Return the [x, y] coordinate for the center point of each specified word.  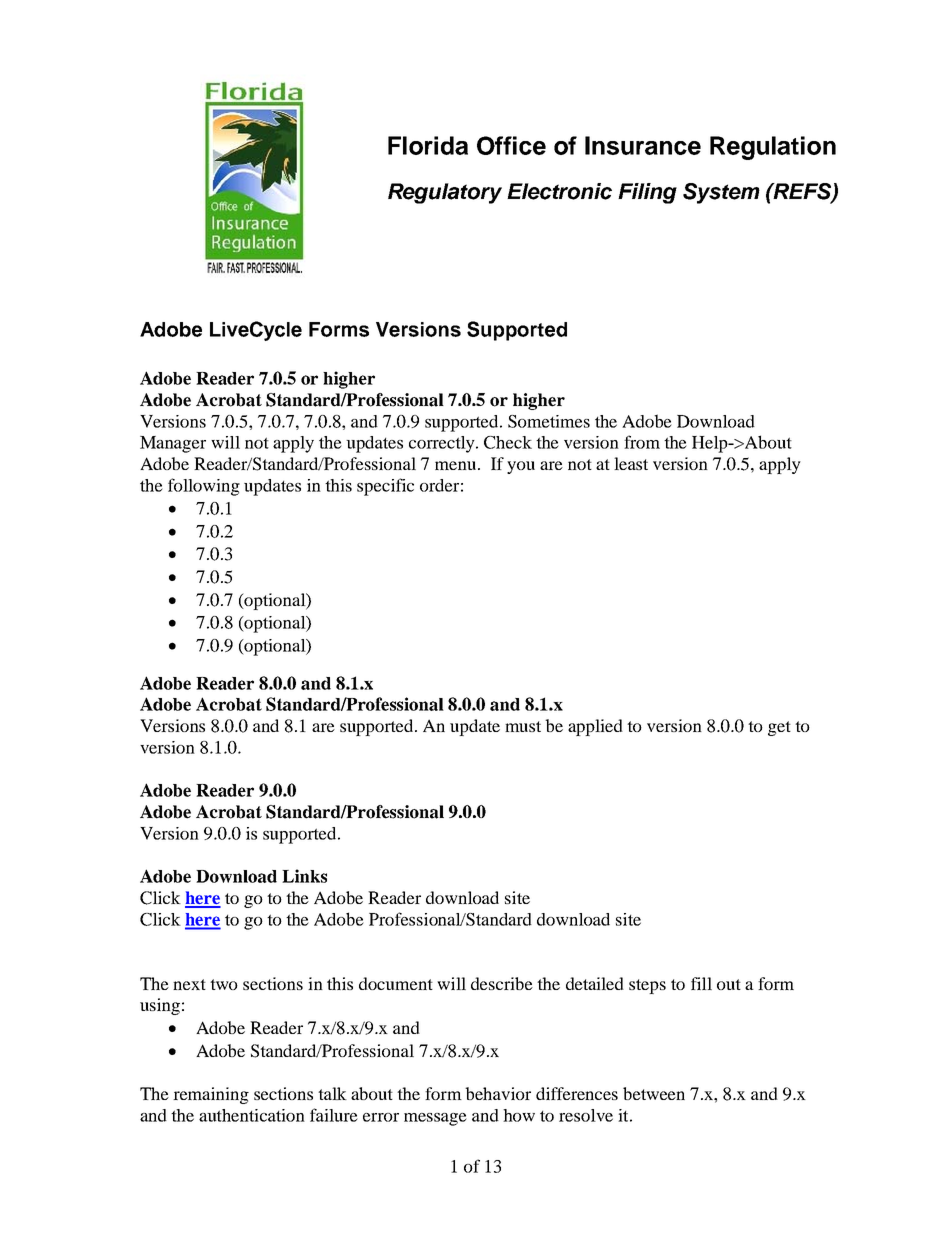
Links [304, 876]
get [779, 728]
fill [701, 983]
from [642, 442]
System [721, 193]
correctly [443, 444]
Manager [173, 444]
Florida [428, 145]
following [204, 487]
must [523, 726]
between [654, 1093]
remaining [211, 1095]
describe [502, 983]
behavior [498, 1093]
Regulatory [445, 193]
